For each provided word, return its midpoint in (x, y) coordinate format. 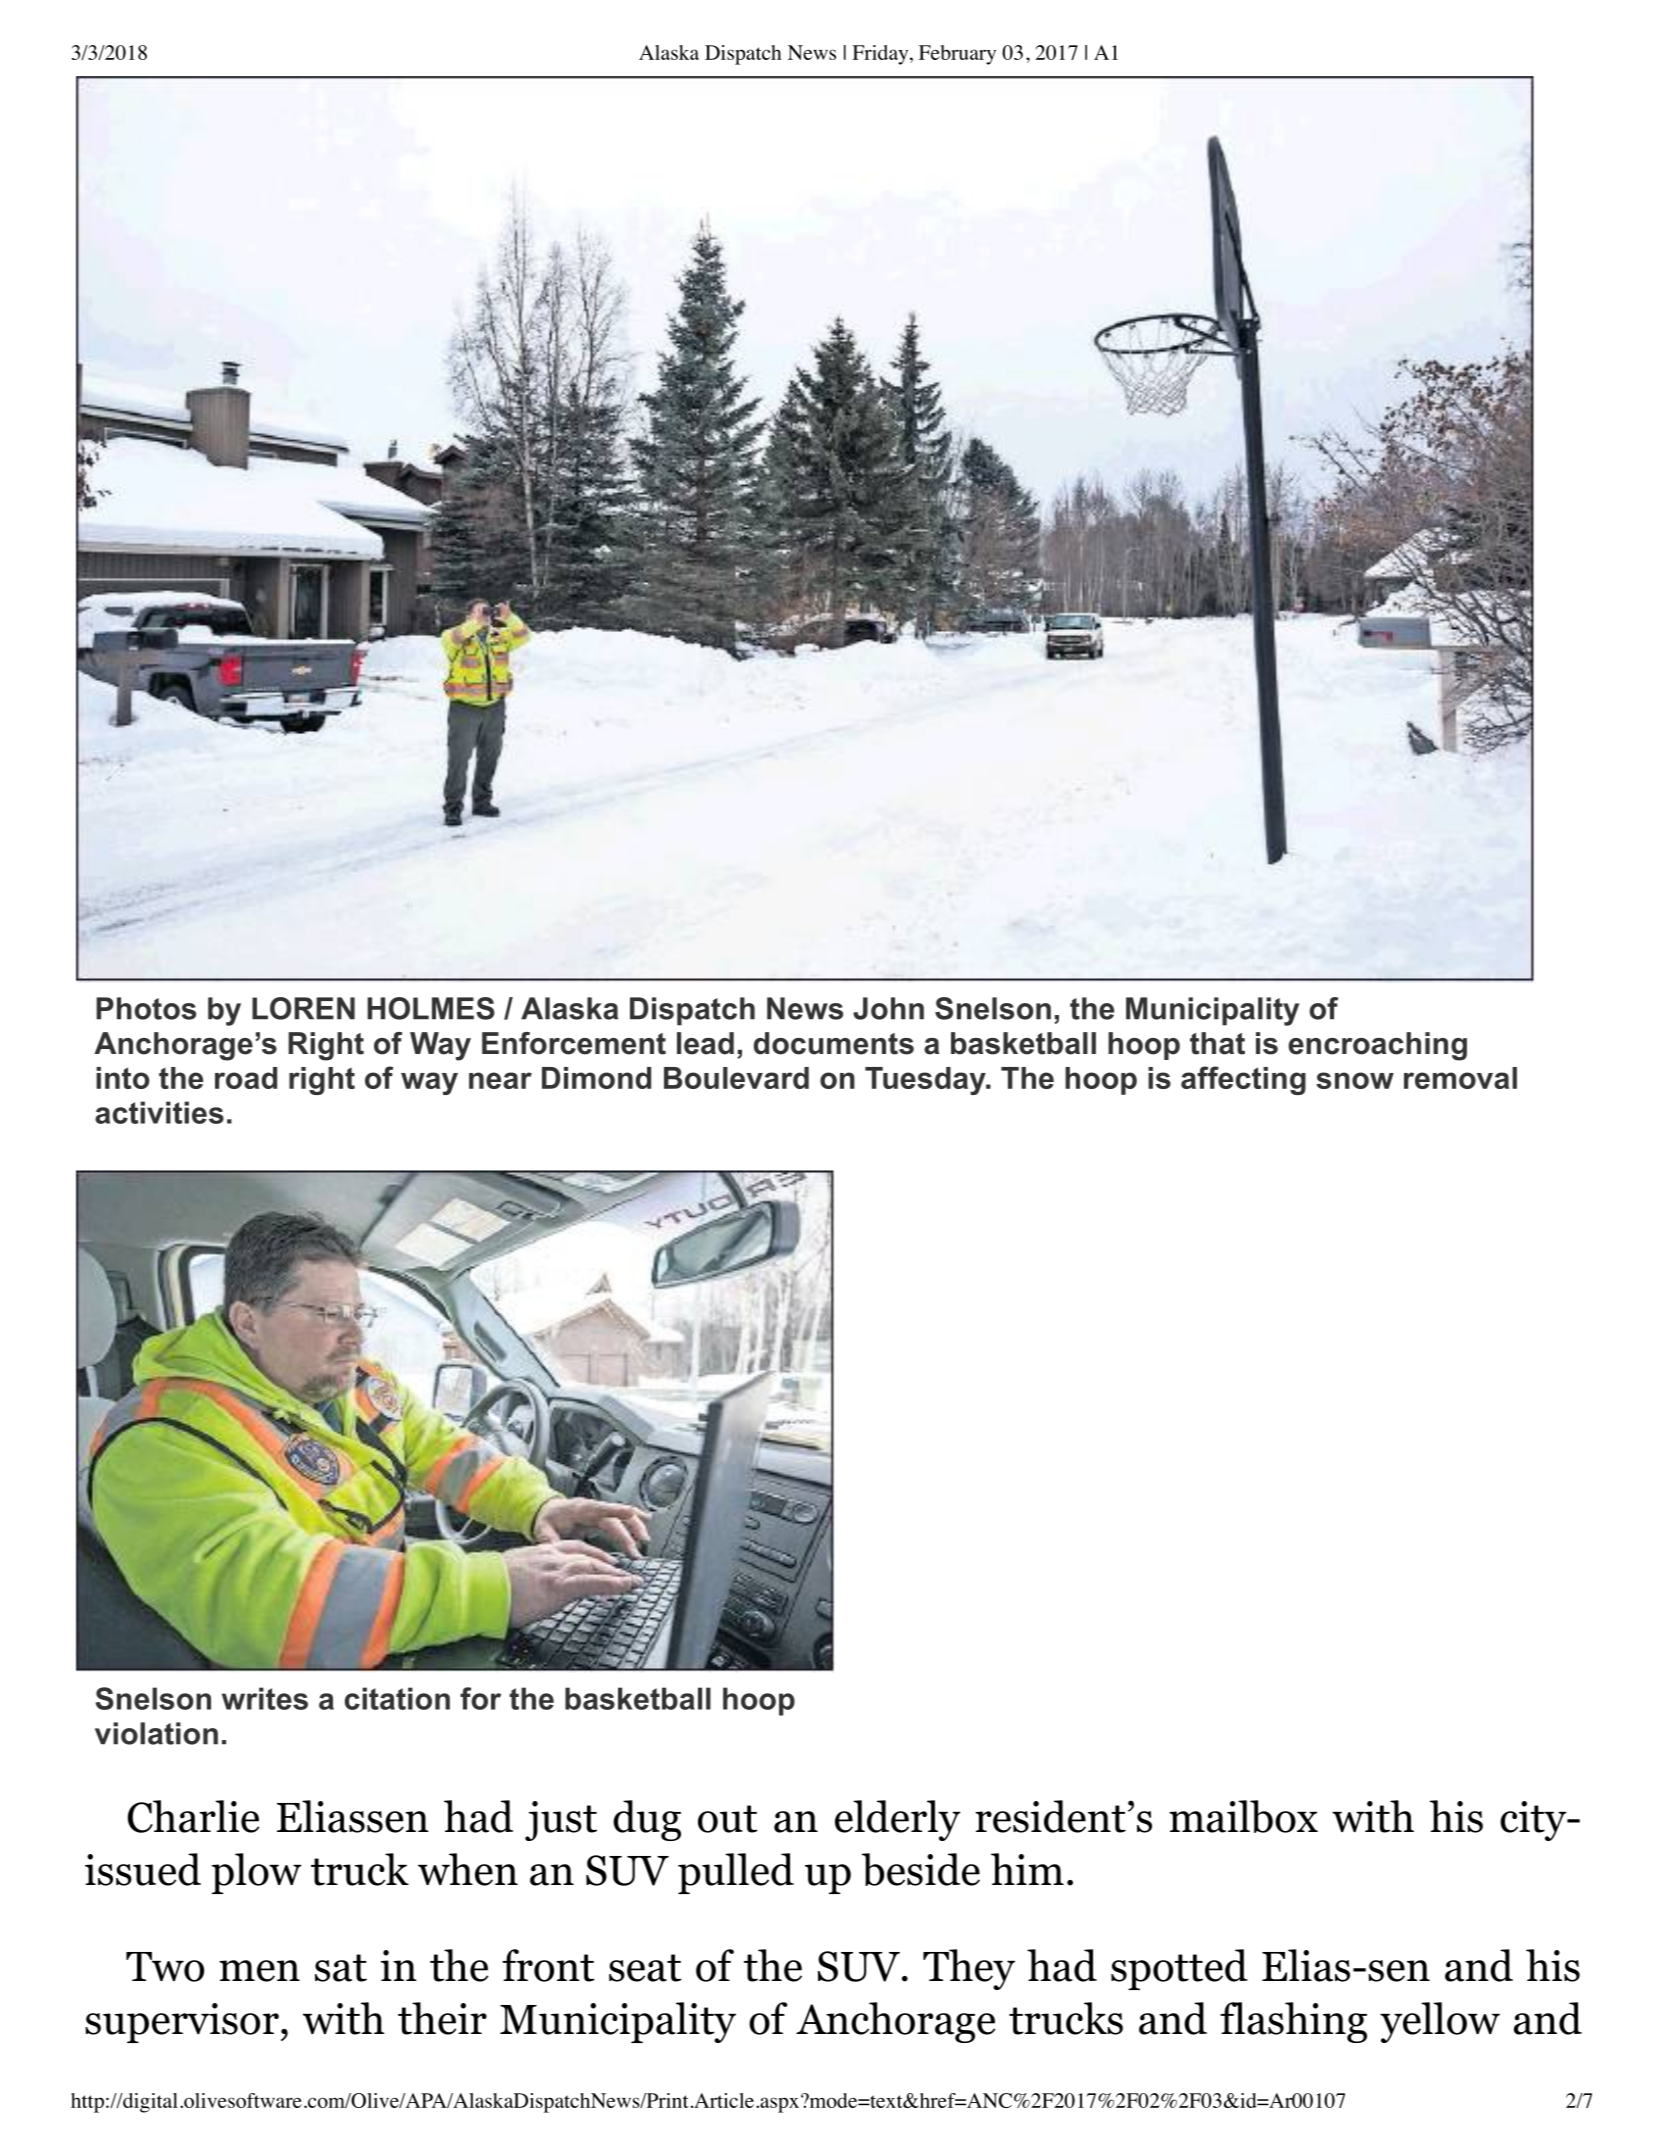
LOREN (303, 1008)
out (727, 1819)
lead (705, 1043)
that (1217, 1043)
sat (341, 1968)
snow (1355, 1080)
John (888, 1008)
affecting (1243, 1080)
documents (834, 1043)
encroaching (1377, 1046)
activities (159, 1112)
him (1027, 1869)
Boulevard (736, 1078)
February (957, 55)
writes (265, 1698)
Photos (146, 1008)
